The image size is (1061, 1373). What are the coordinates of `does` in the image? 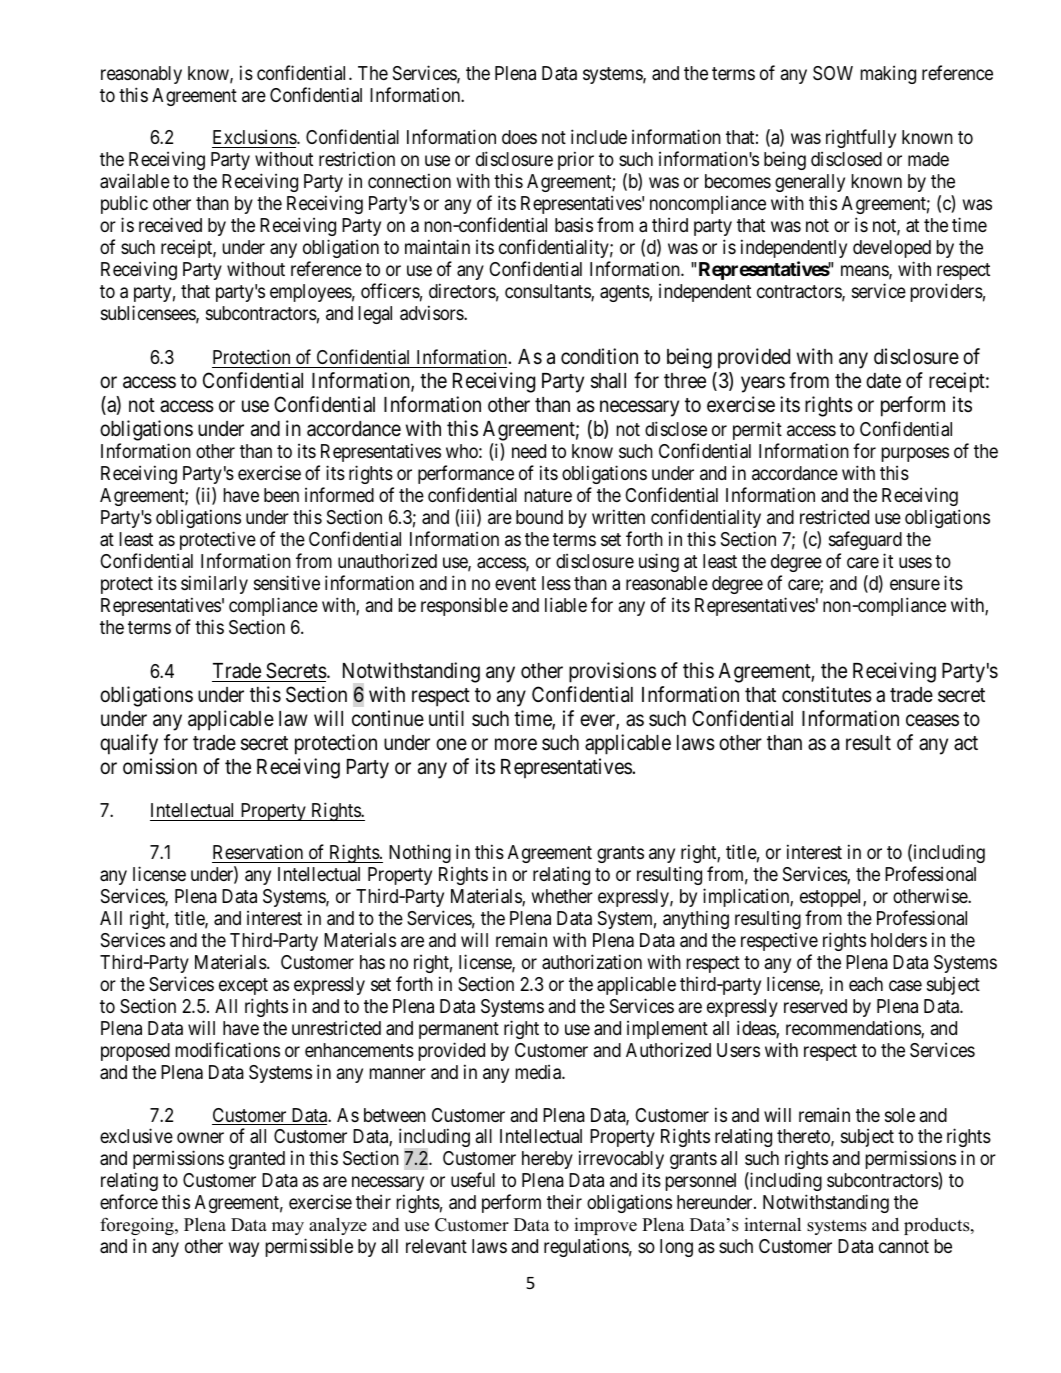 It's located at (519, 137).
